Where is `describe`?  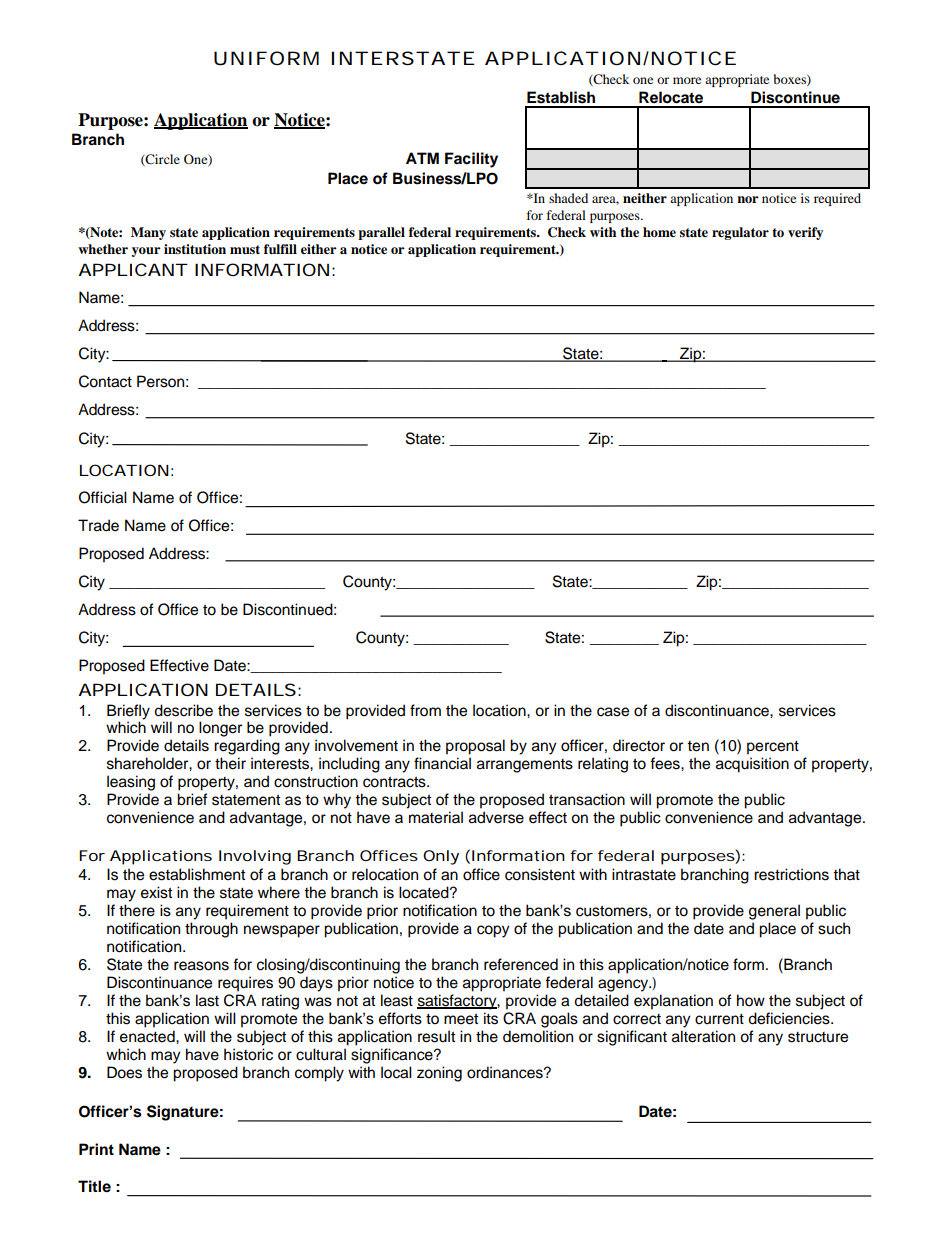 describe is located at coordinates (183, 710).
